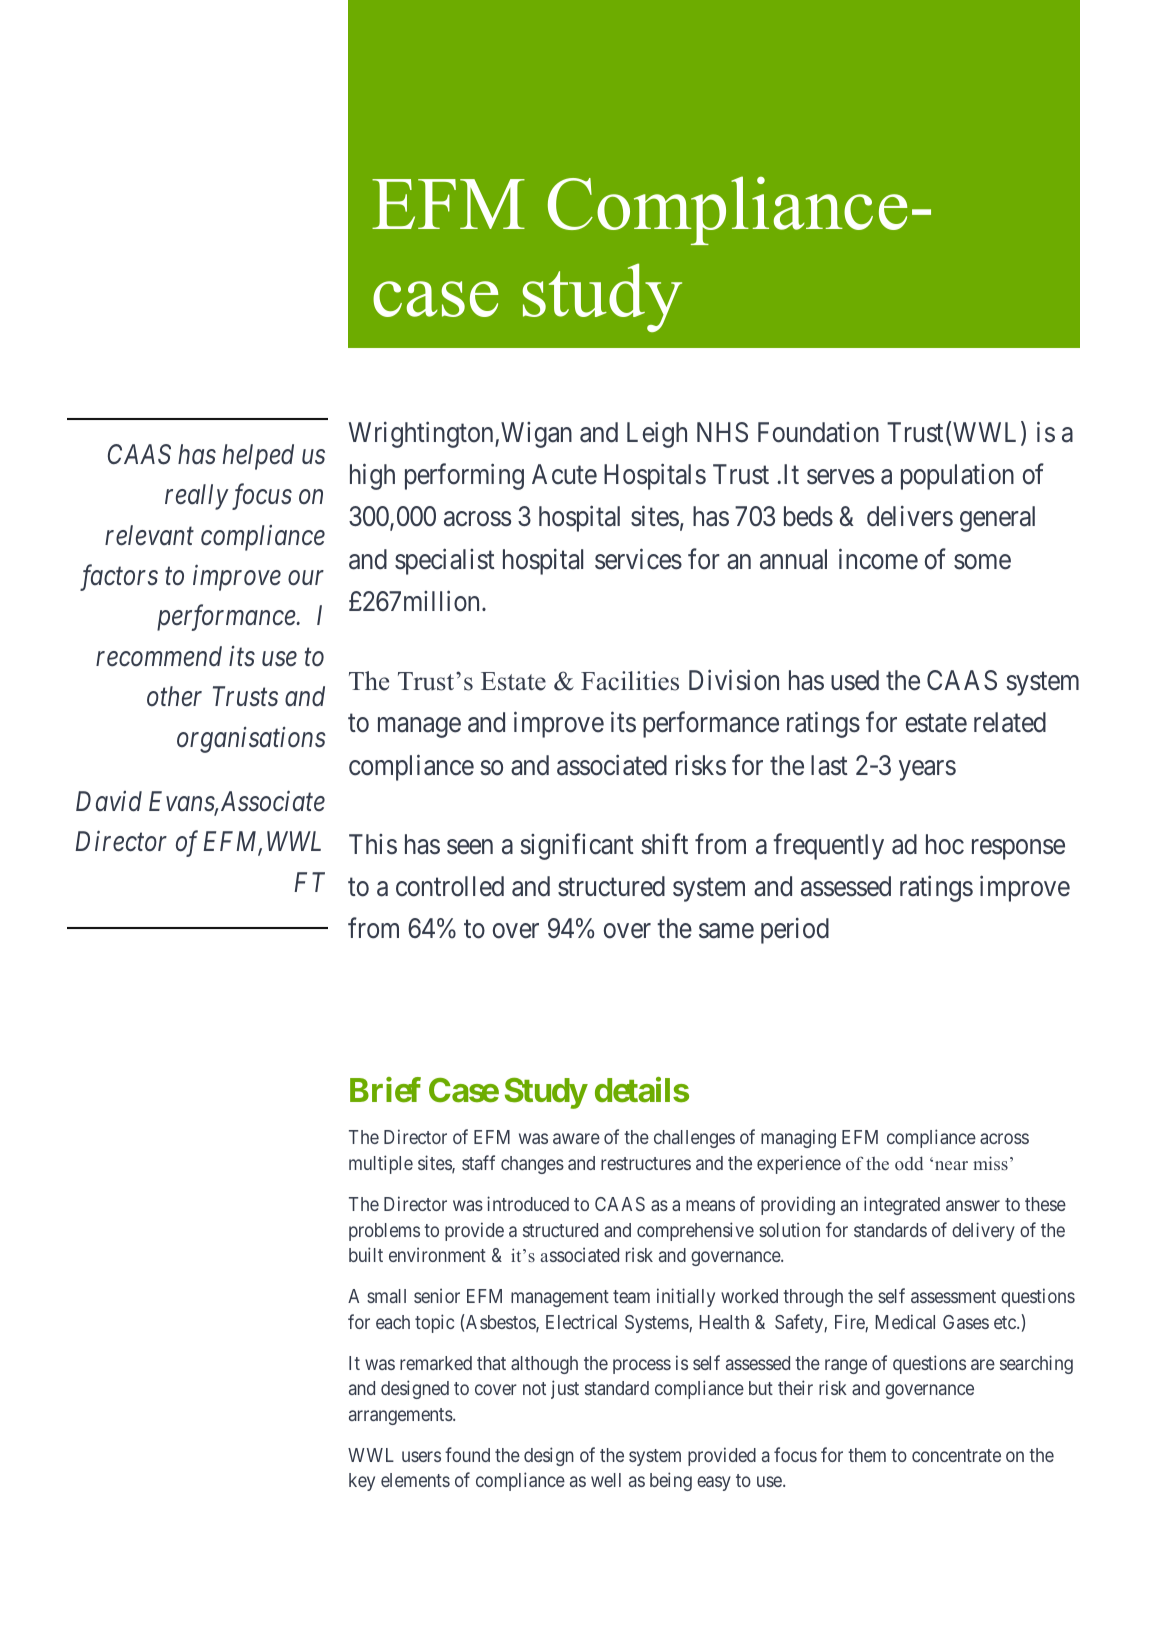 The image size is (1151, 1628). I want to click on key, so click(362, 1482).
